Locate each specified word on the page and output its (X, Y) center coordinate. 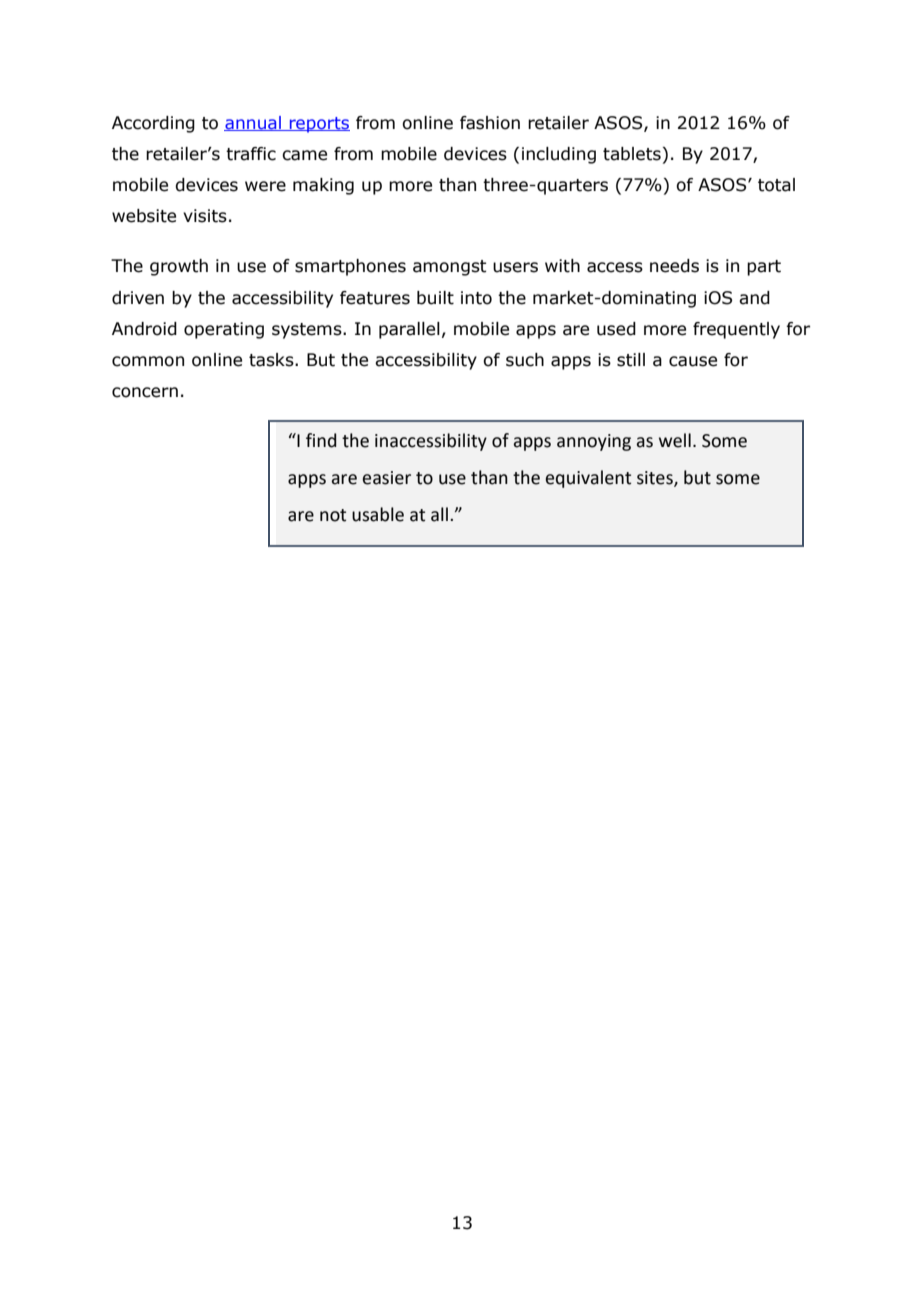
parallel (409, 330)
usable (378, 514)
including (559, 155)
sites (656, 479)
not (333, 515)
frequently (736, 330)
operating (224, 330)
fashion (490, 123)
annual (253, 123)
